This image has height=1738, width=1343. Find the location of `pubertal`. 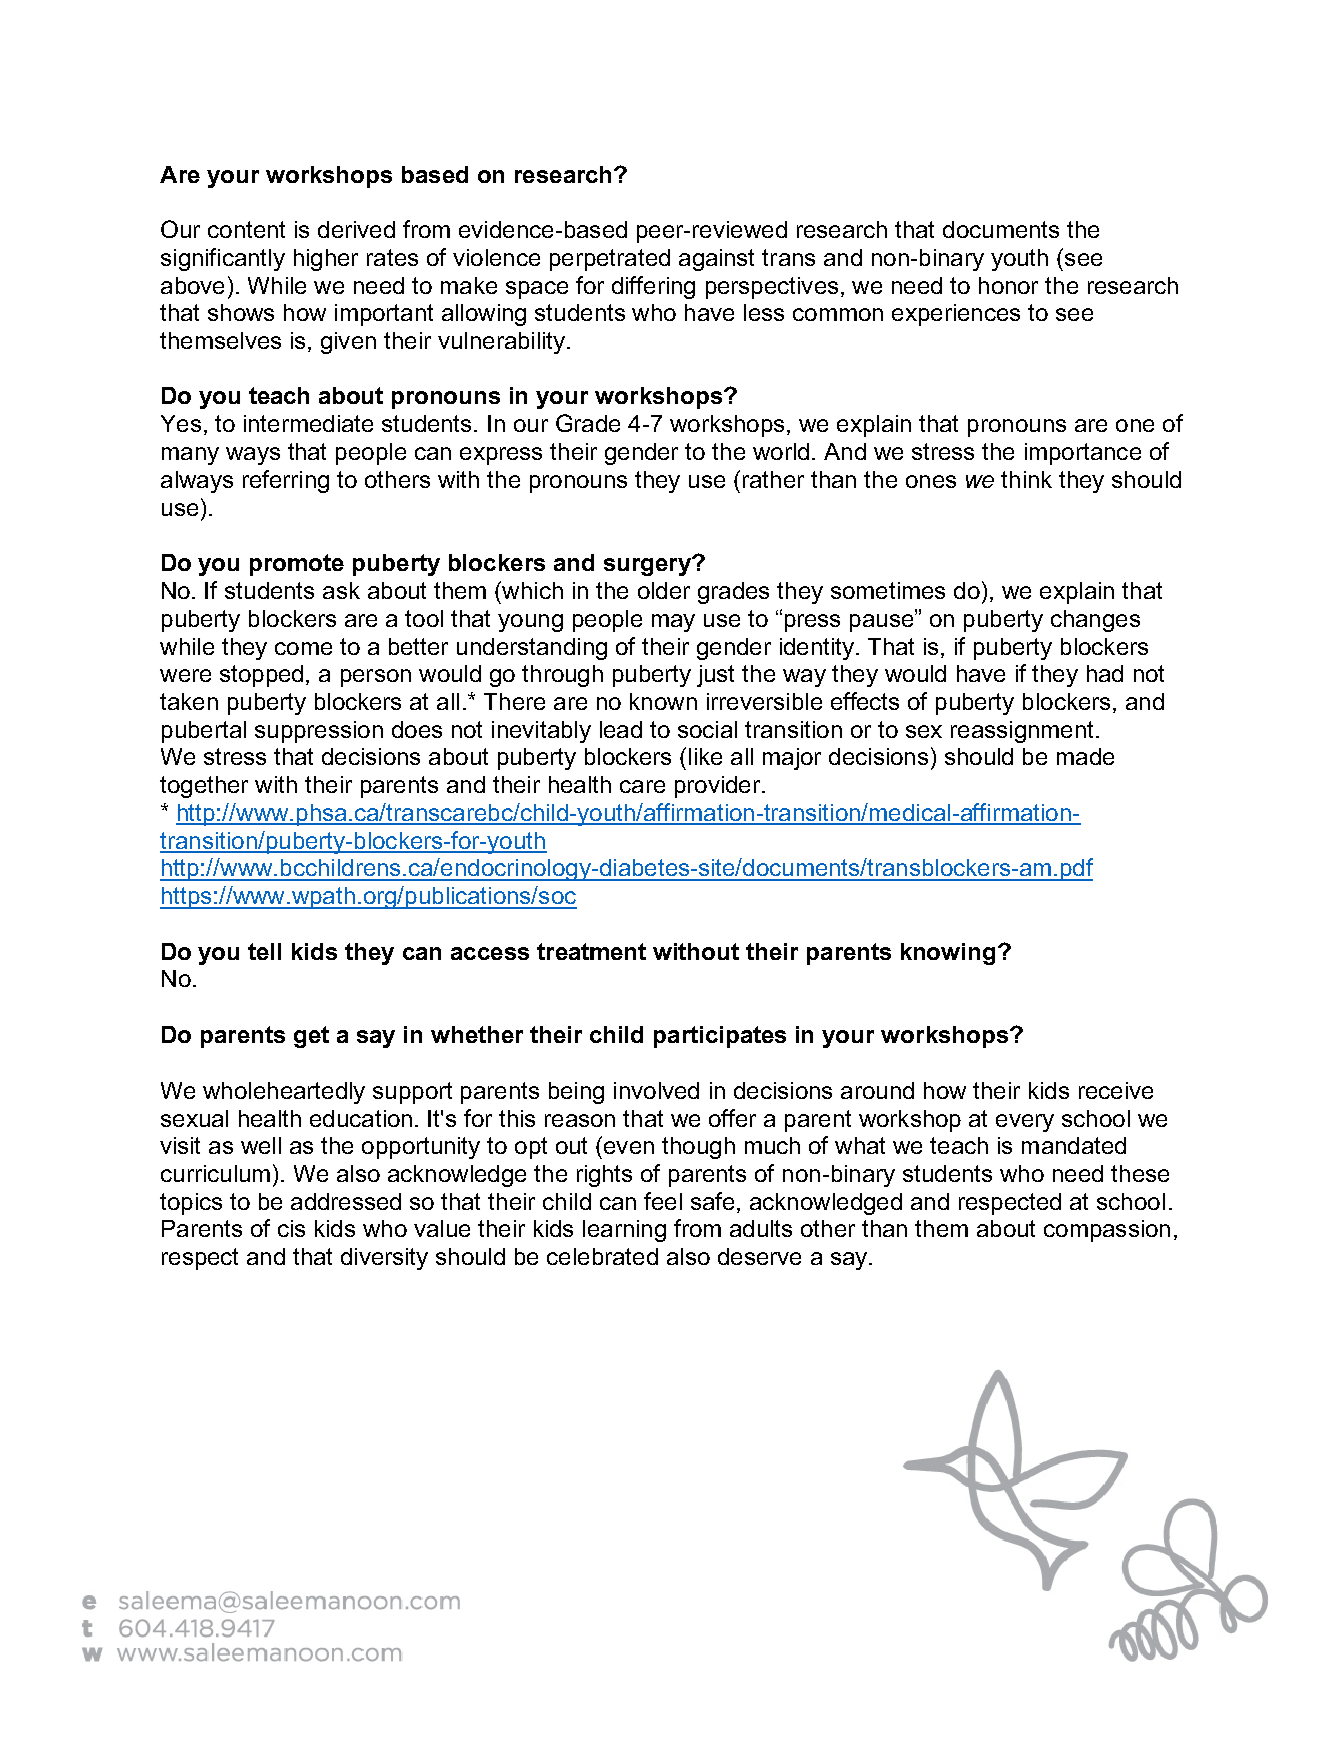

pubertal is located at coordinates (204, 732).
